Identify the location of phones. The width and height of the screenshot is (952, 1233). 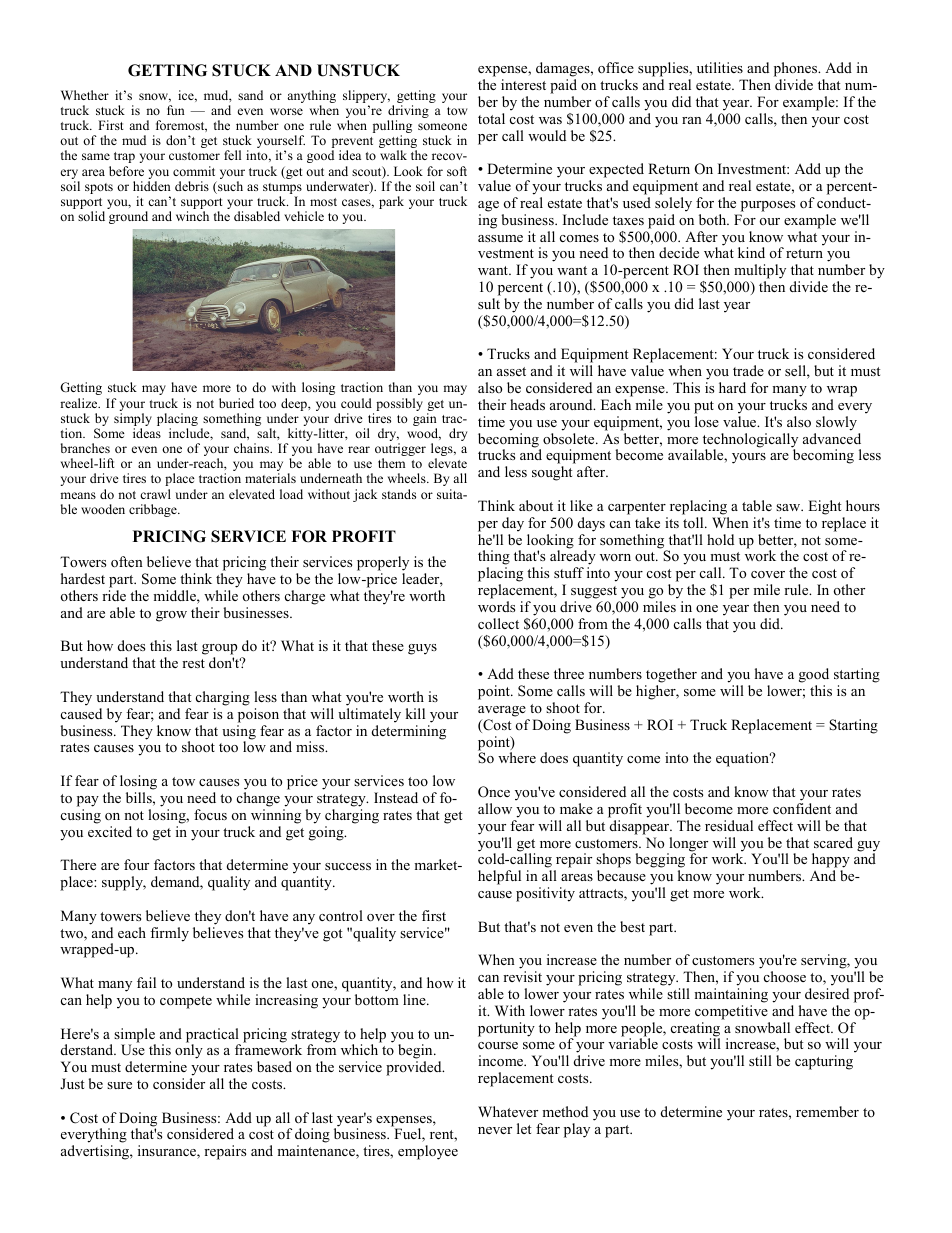
(797, 71).
